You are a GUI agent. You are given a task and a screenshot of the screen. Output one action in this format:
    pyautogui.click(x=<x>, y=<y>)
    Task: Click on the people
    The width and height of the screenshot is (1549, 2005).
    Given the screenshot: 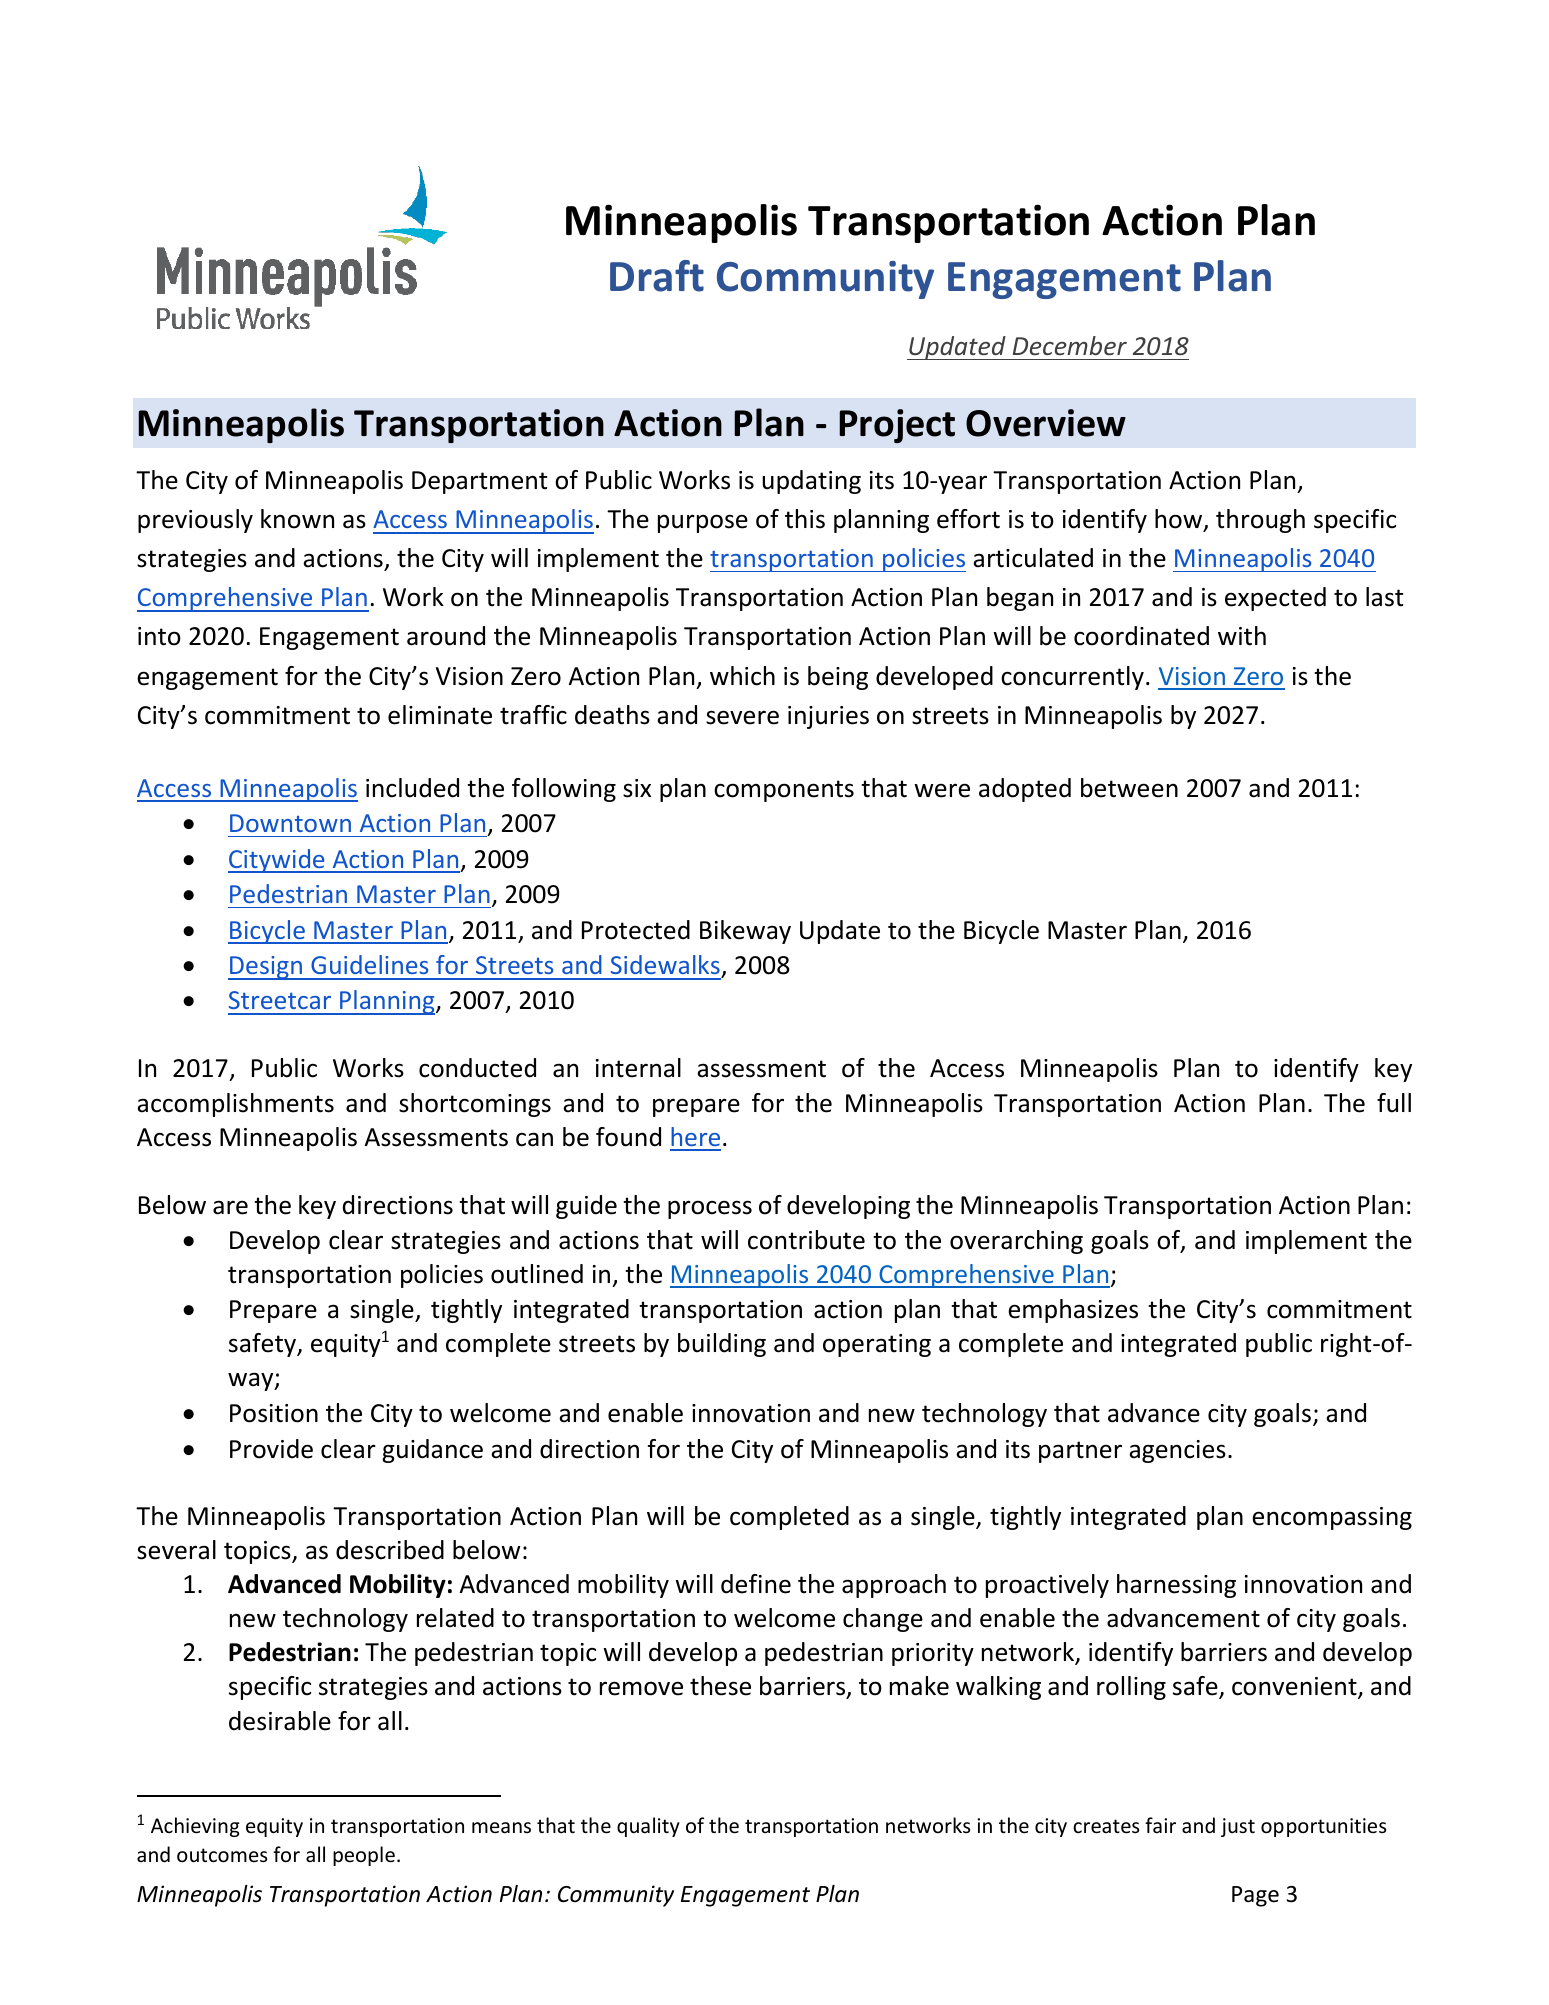 What is the action you would take?
    pyautogui.click(x=364, y=1856)
